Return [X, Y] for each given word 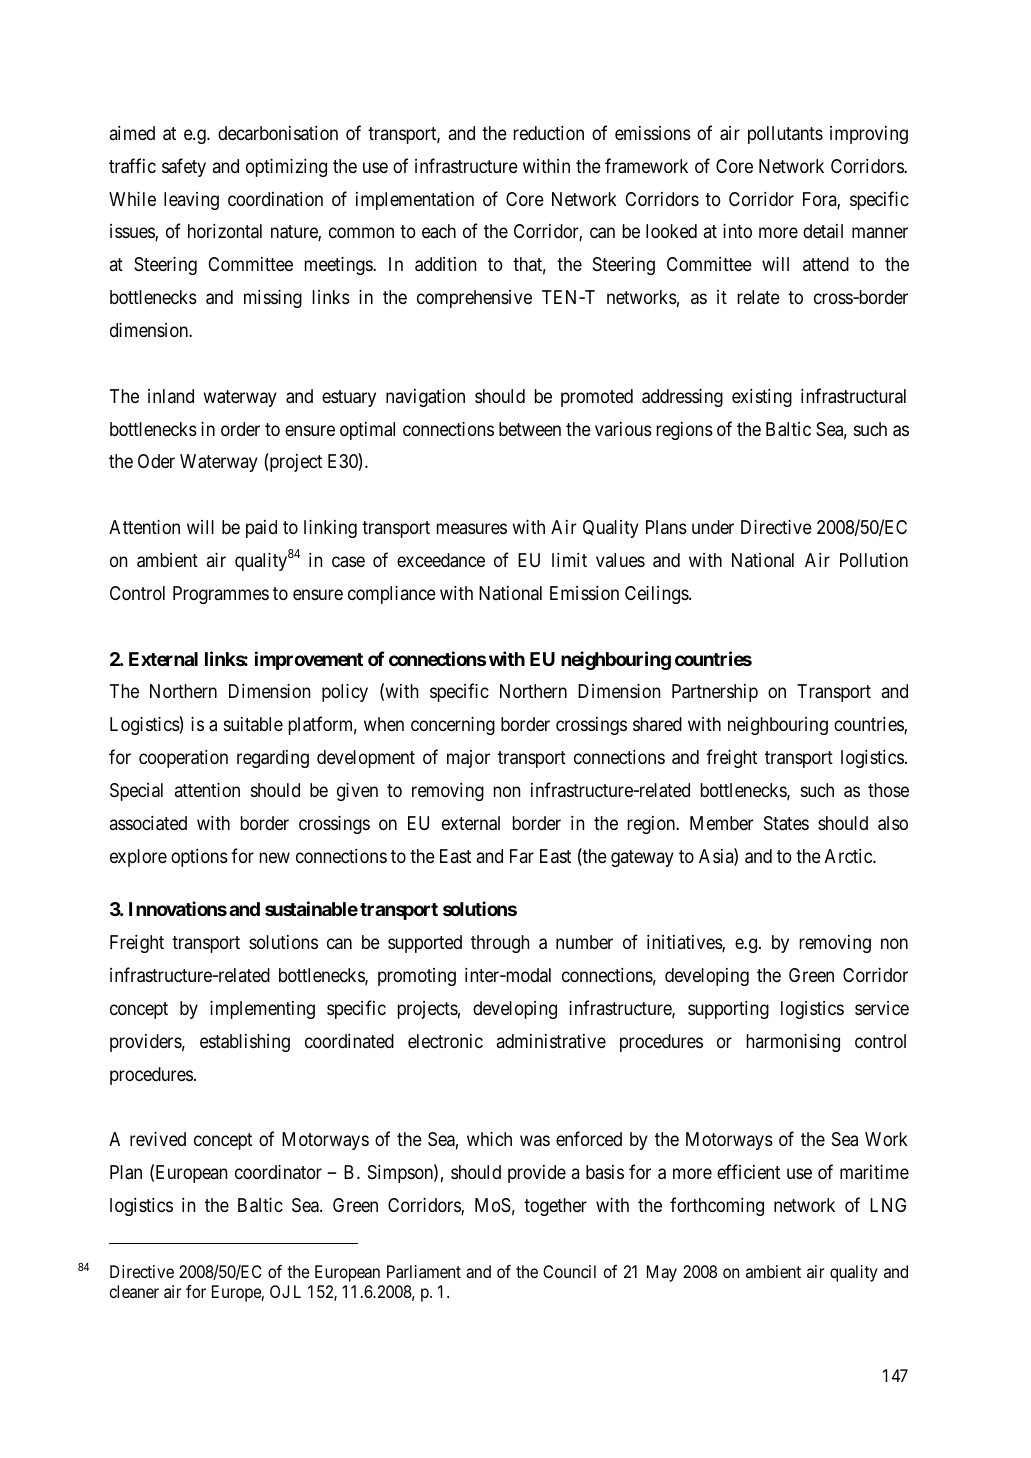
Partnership [715, 693]
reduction [549, 133]
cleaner [134, 1291]
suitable [253, 724]
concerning [453, 726]
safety [184, 167]
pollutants [785, 135]
